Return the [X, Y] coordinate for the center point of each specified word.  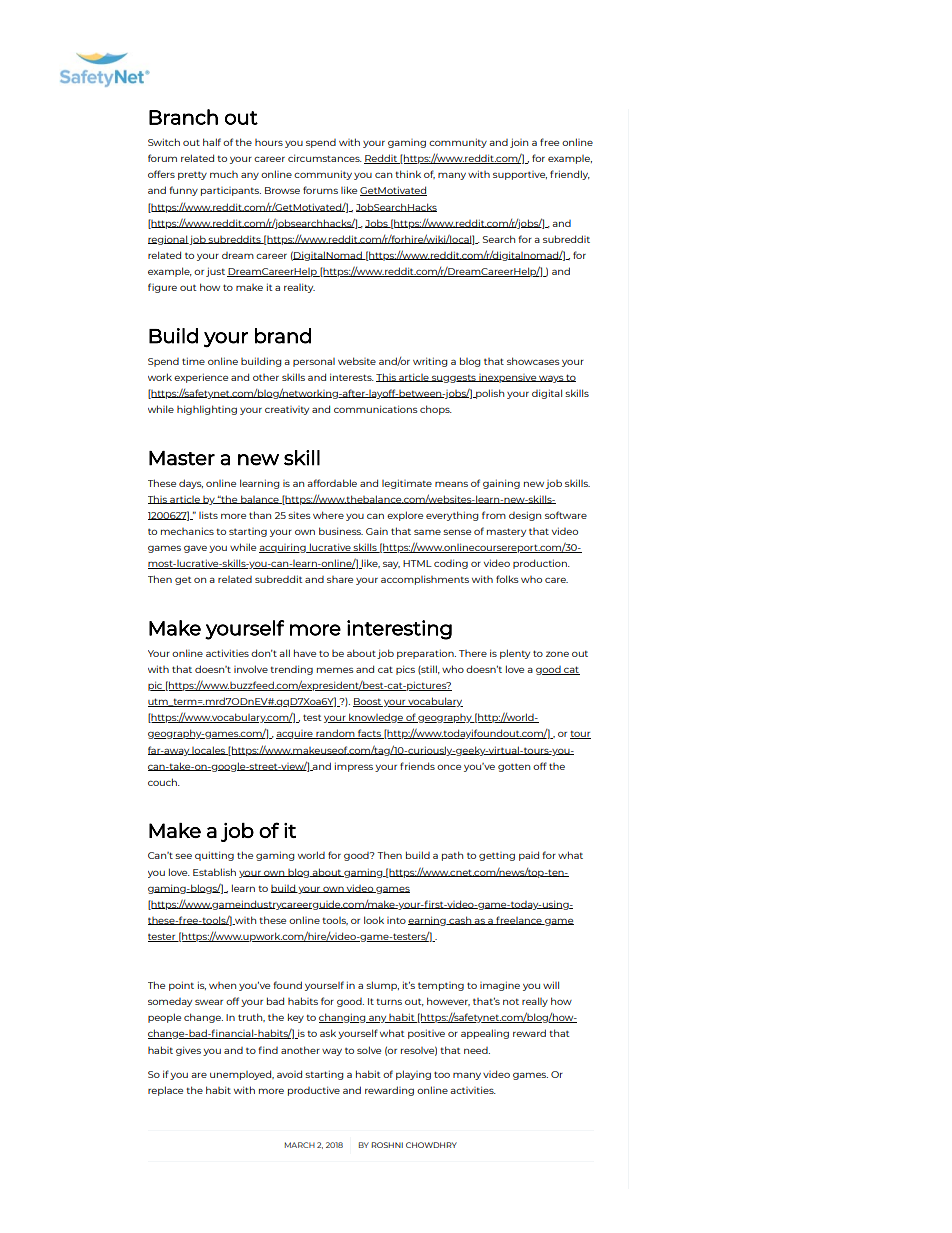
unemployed [242, 1075]
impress [354, 767]
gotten [514, 768]
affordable [332, 483]
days [191, 484]
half [212, 142]
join [519, 143]
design [525, 516]
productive [314, 1091]
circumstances [325, 158]
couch [163, 782]
